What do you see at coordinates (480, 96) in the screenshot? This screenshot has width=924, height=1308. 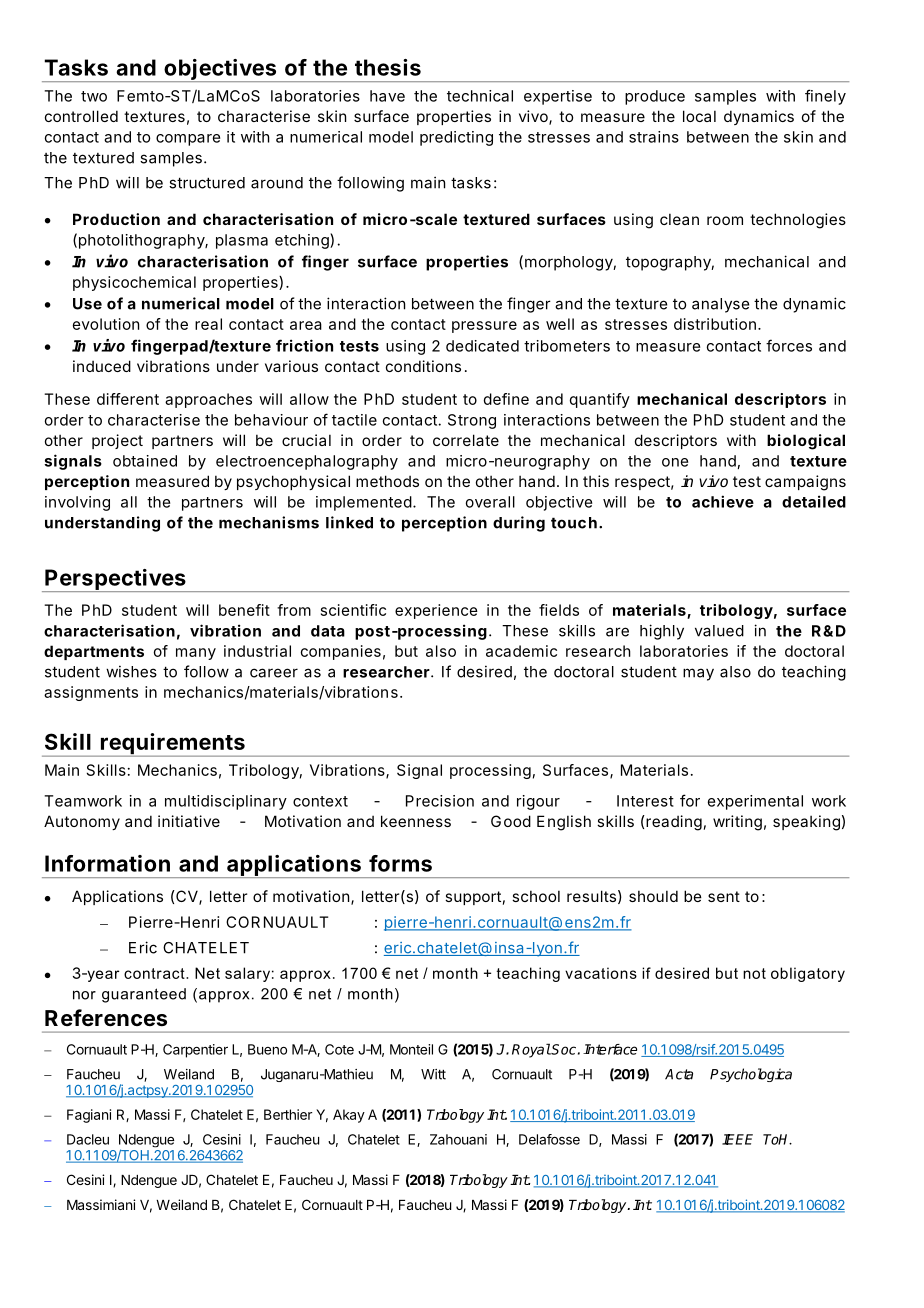 I see `technical` at bounding box center [480, 96].
